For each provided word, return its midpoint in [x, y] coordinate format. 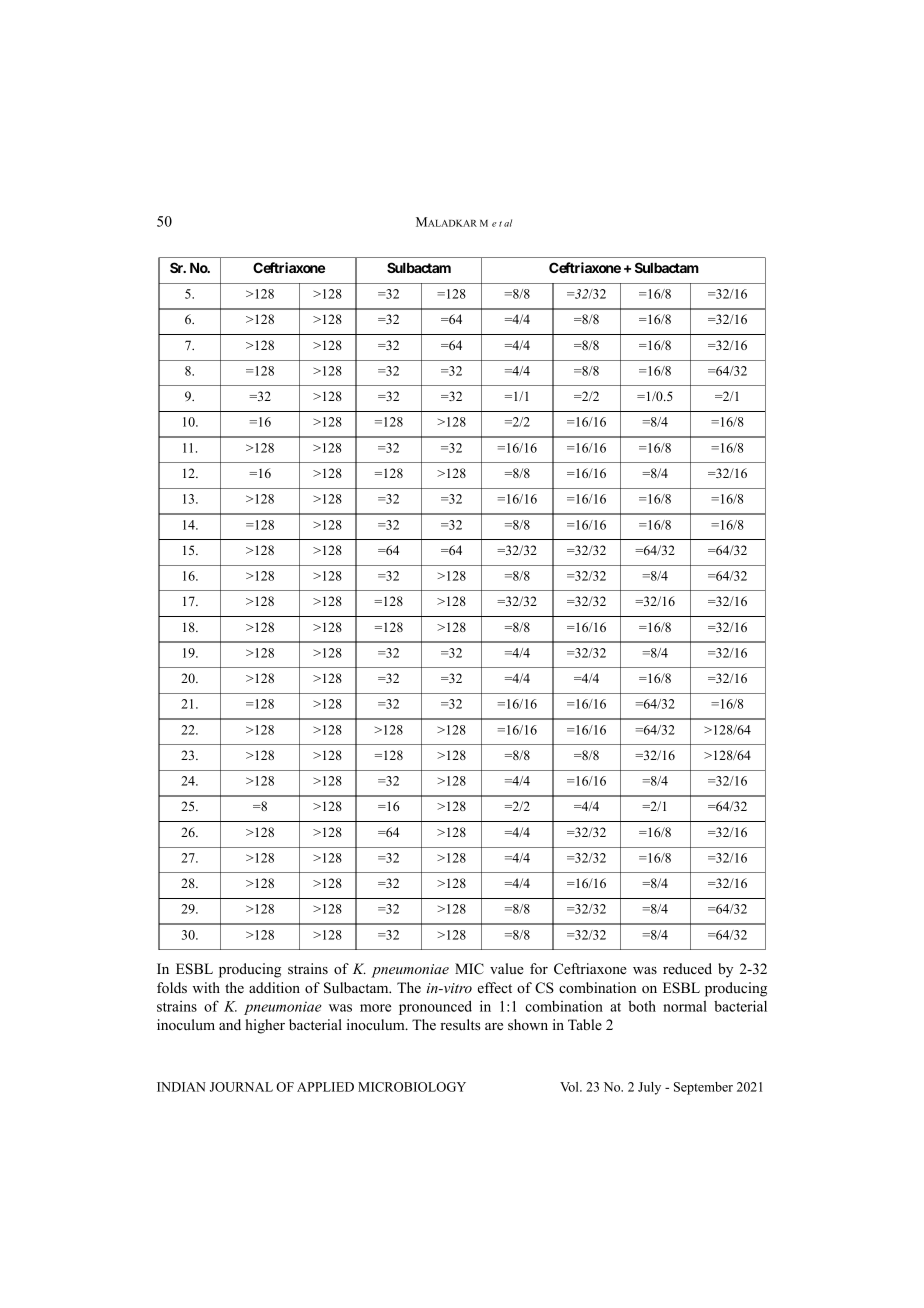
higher [265, 1026]
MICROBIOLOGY [412, 1087]
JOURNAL [241, 1087]
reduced [687, 968]
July [649, 1088]
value [507, 968]
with [206, 987]
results [460, 1024]
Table [585, 1024]
